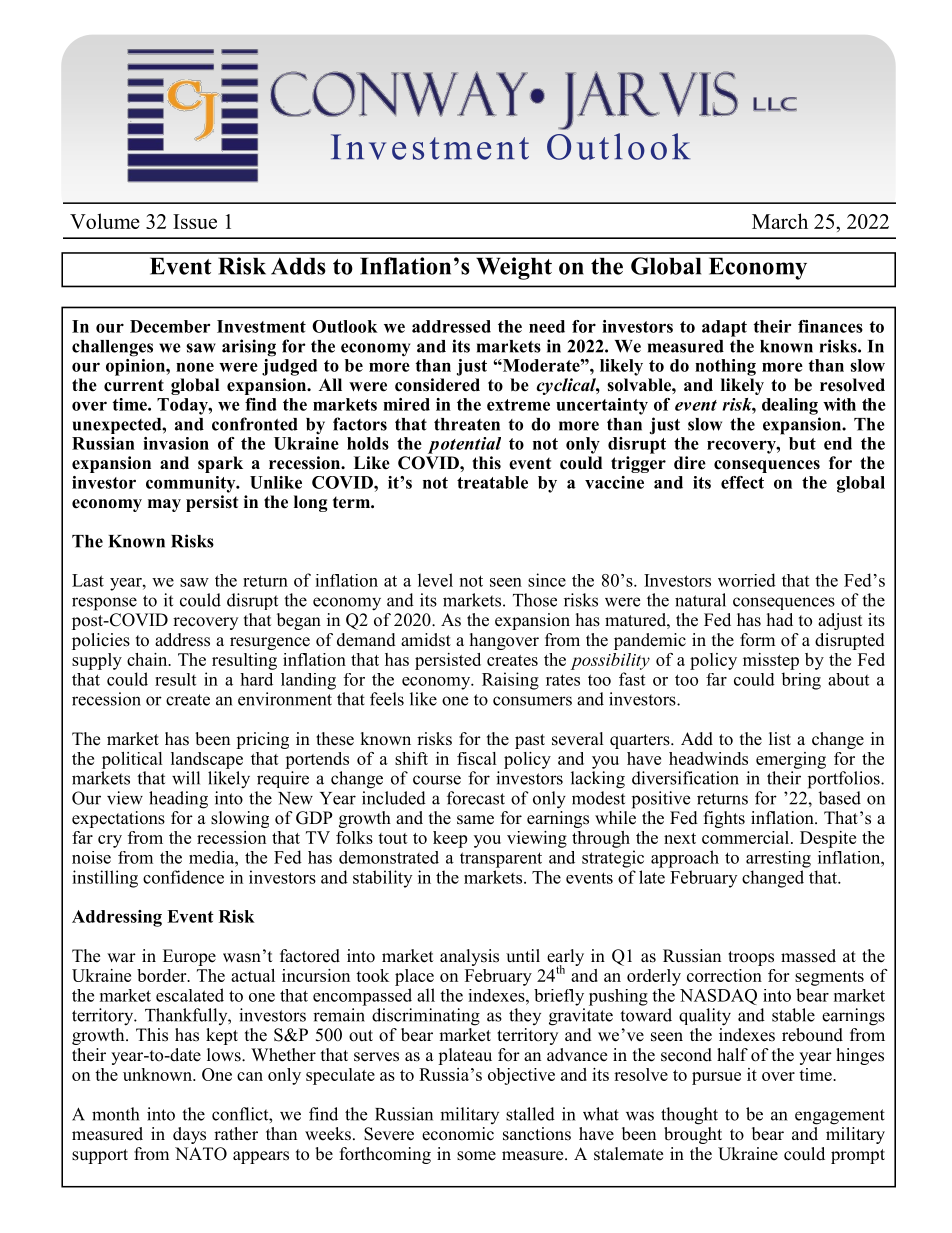 This screenshot has width=952, height=1233. I want to click on analysis, so click(469, 957).
